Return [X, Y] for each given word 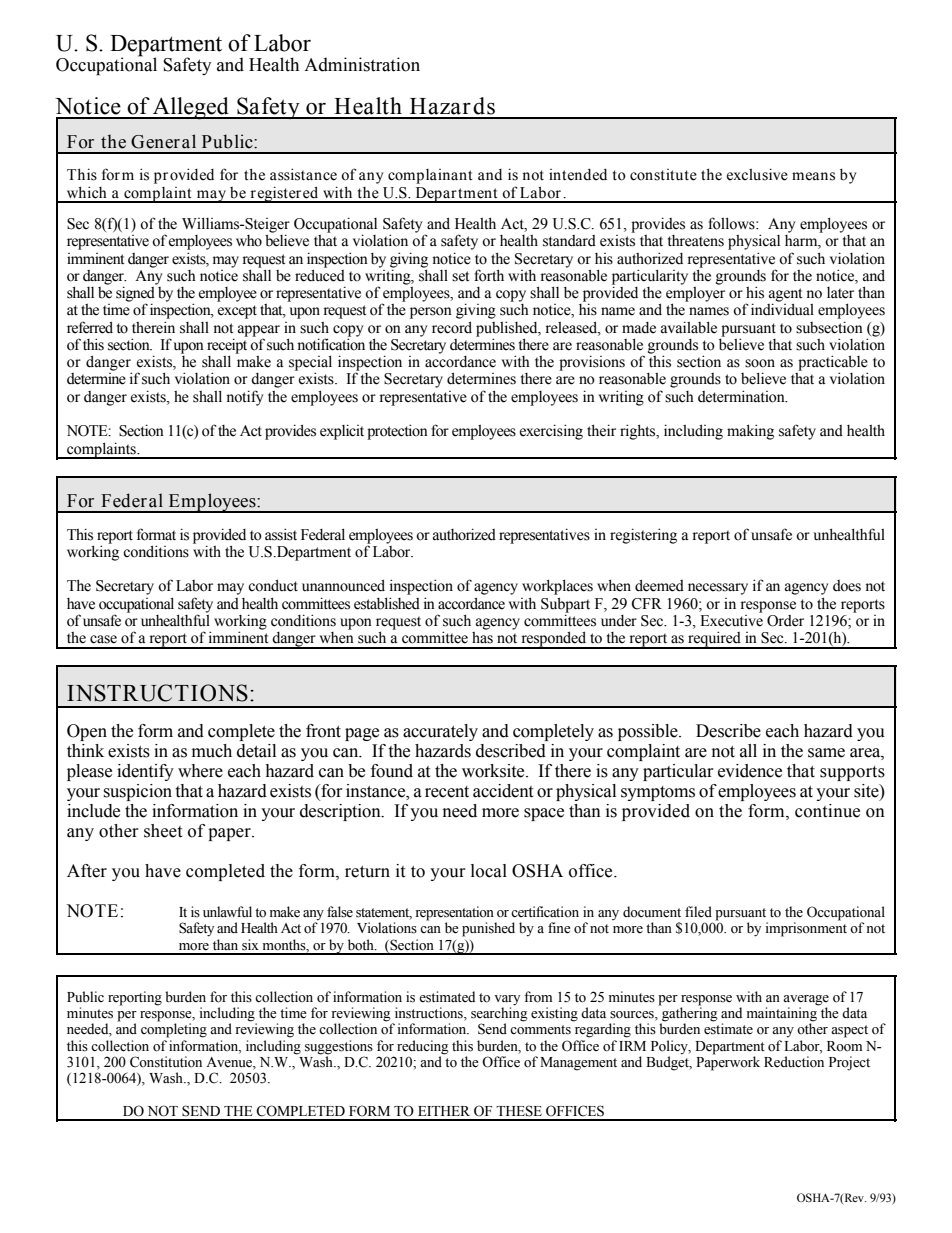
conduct [273, 585]
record [452, 327]
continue [827, 811]
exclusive [757, 174]
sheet [163, 831]
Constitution [166, 1062]
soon [760, 363]
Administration [362, 64]
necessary [718, 589]
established [387, 603]
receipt [227, 346]
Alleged [191, 108]
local [489, 871]
